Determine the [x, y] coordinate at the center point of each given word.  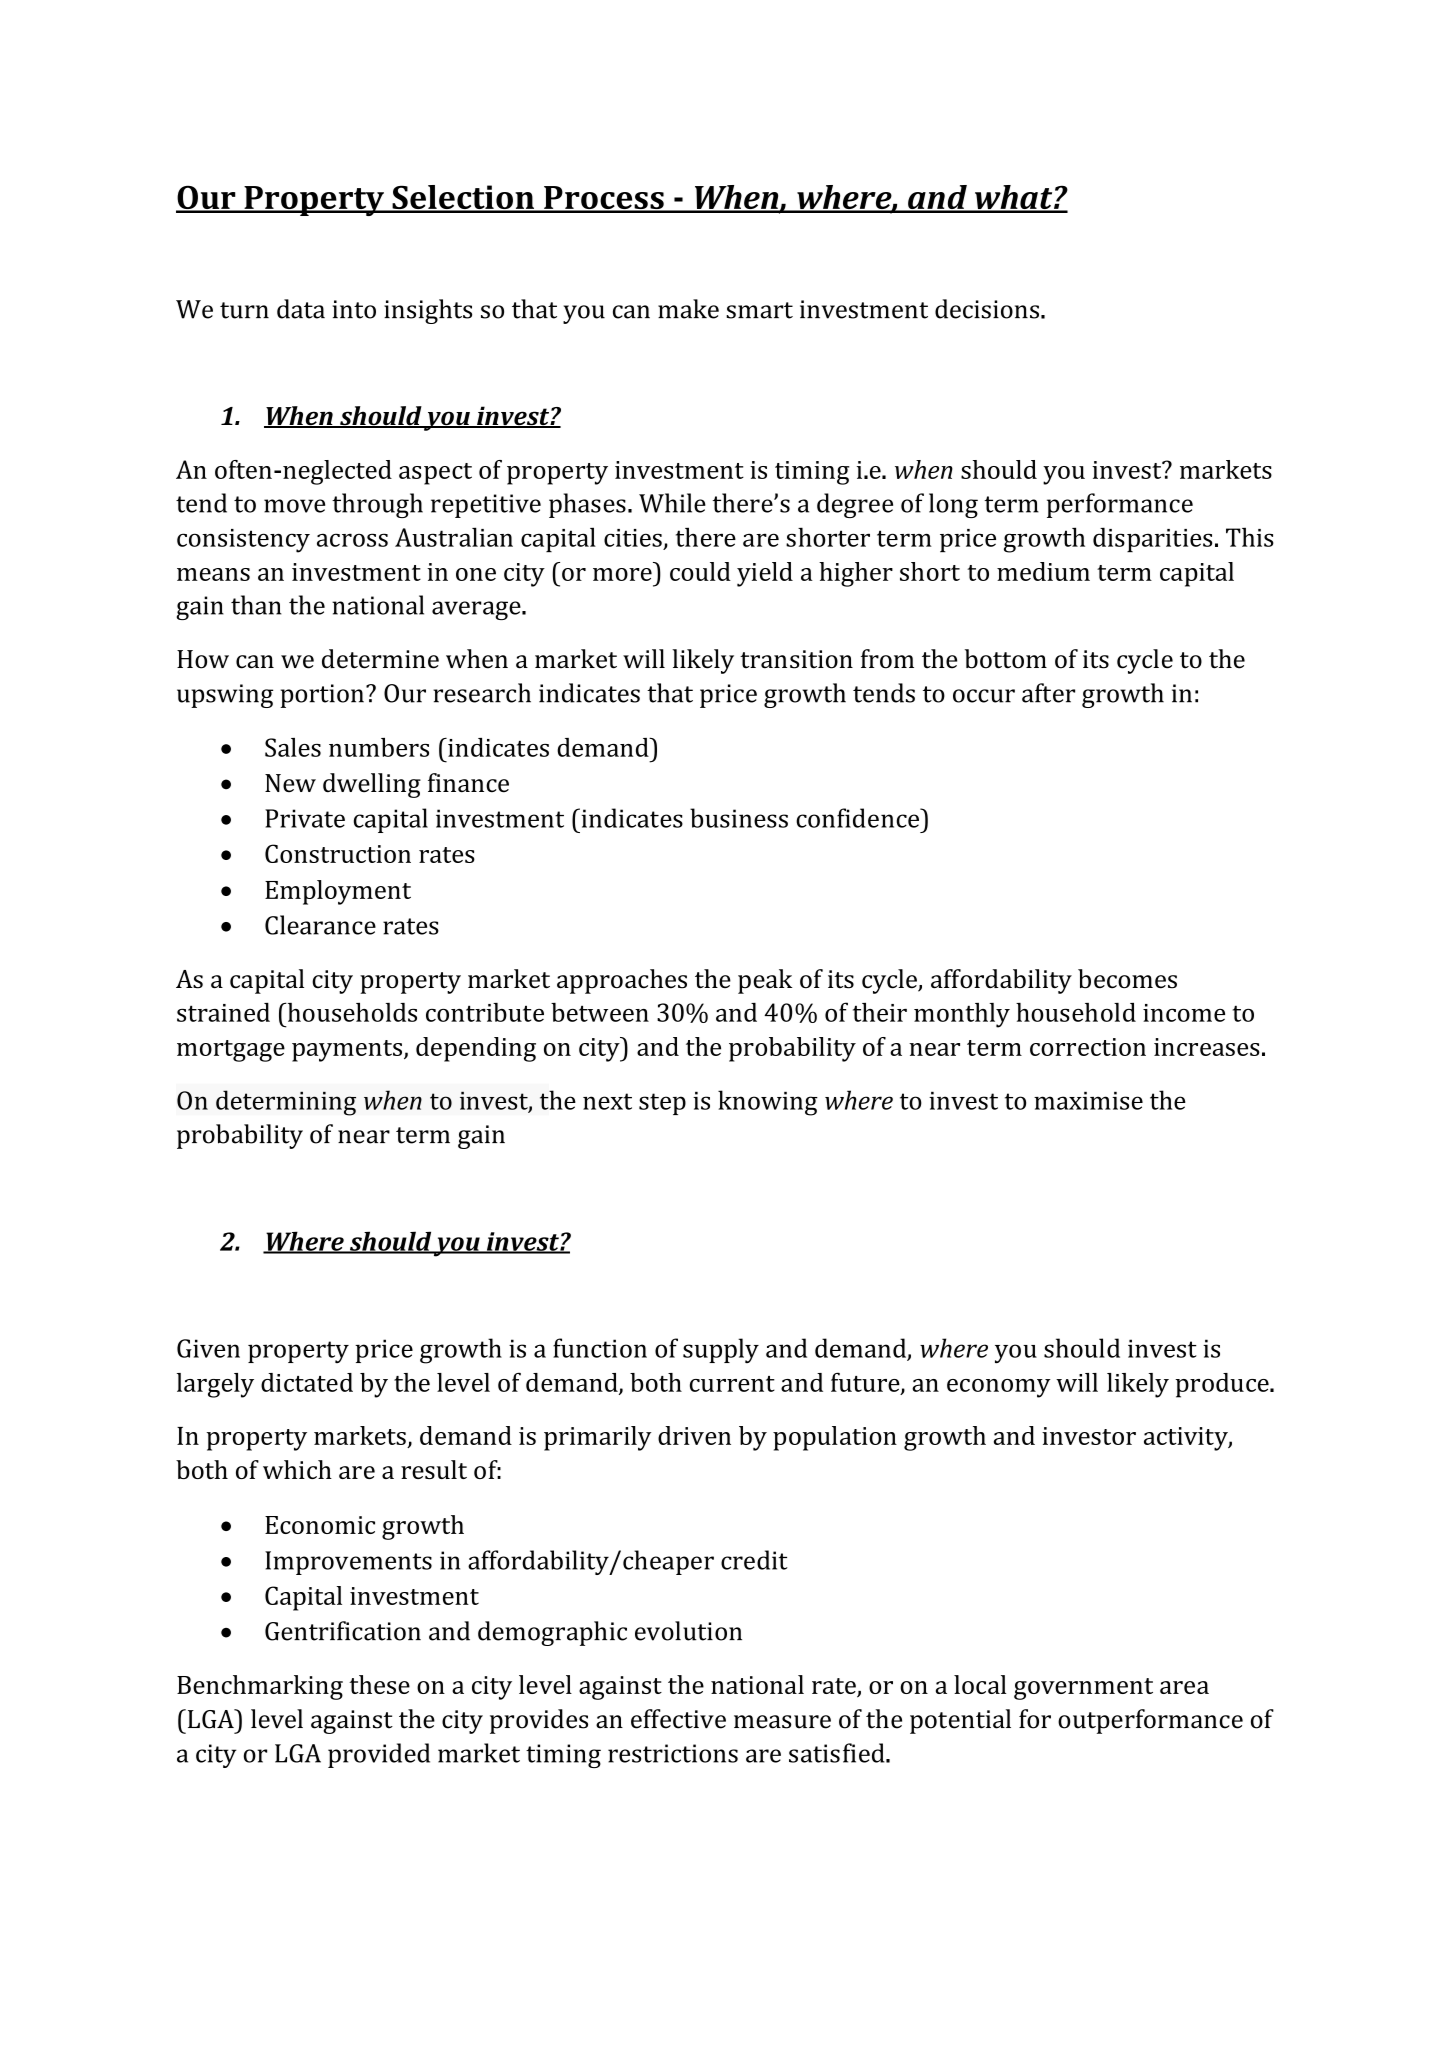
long [953, 505]
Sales [293, 747]
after [1048, 693]
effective [678, 1719]
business [739, 818]
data [301, 309]
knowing [768, 1103]
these [379, 1684]
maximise [1088, 1100]
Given [208, 1348]
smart [759, 310]
